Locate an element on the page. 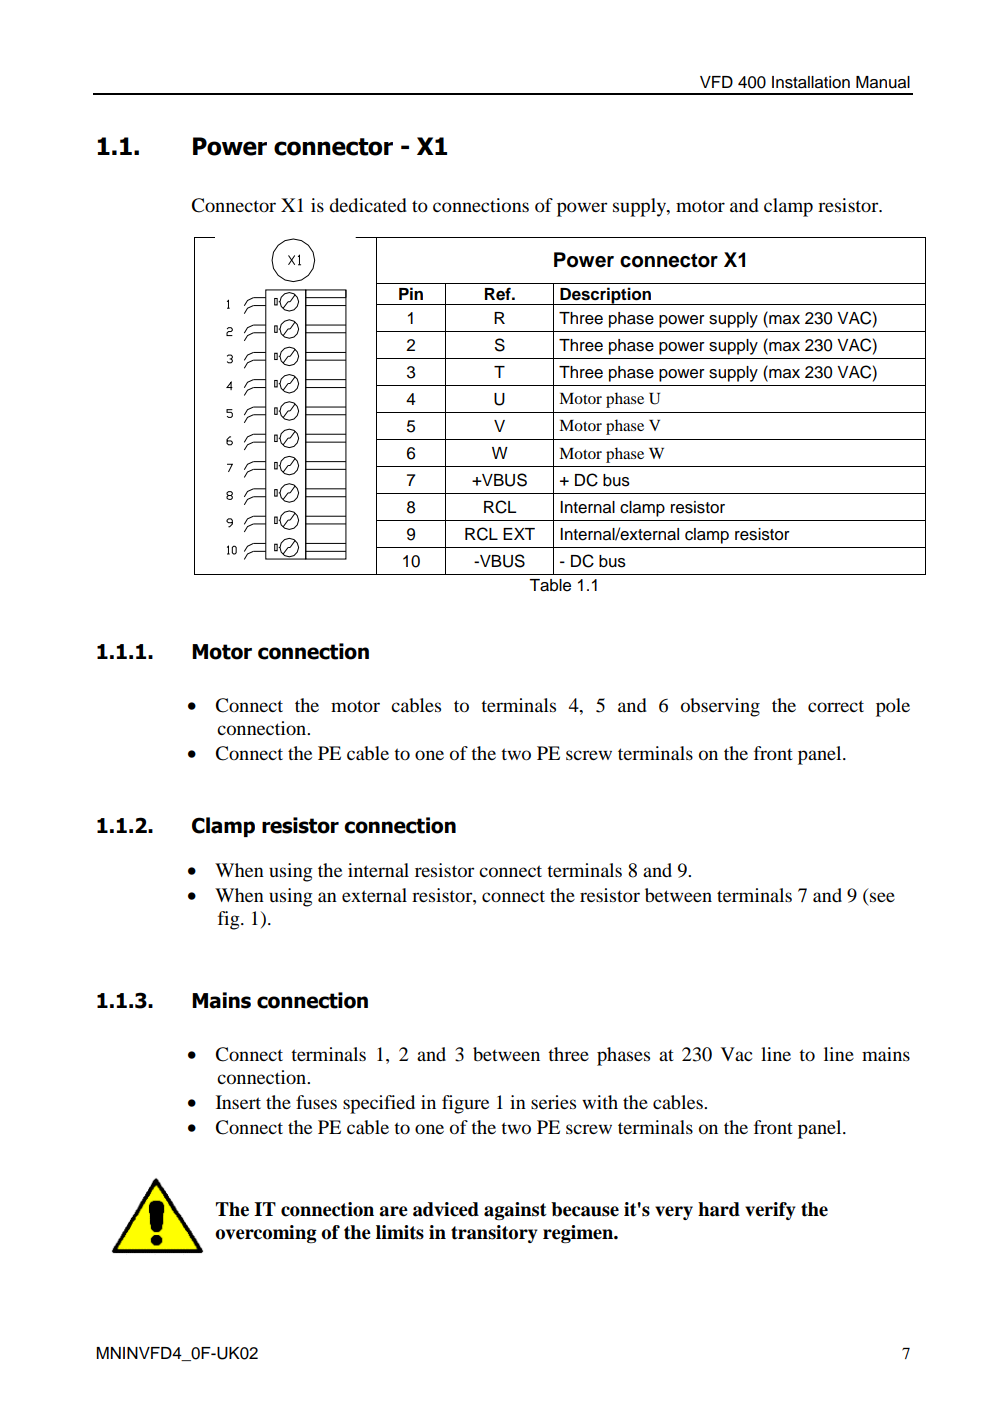  Installation is located at coordinates (811, 82).
